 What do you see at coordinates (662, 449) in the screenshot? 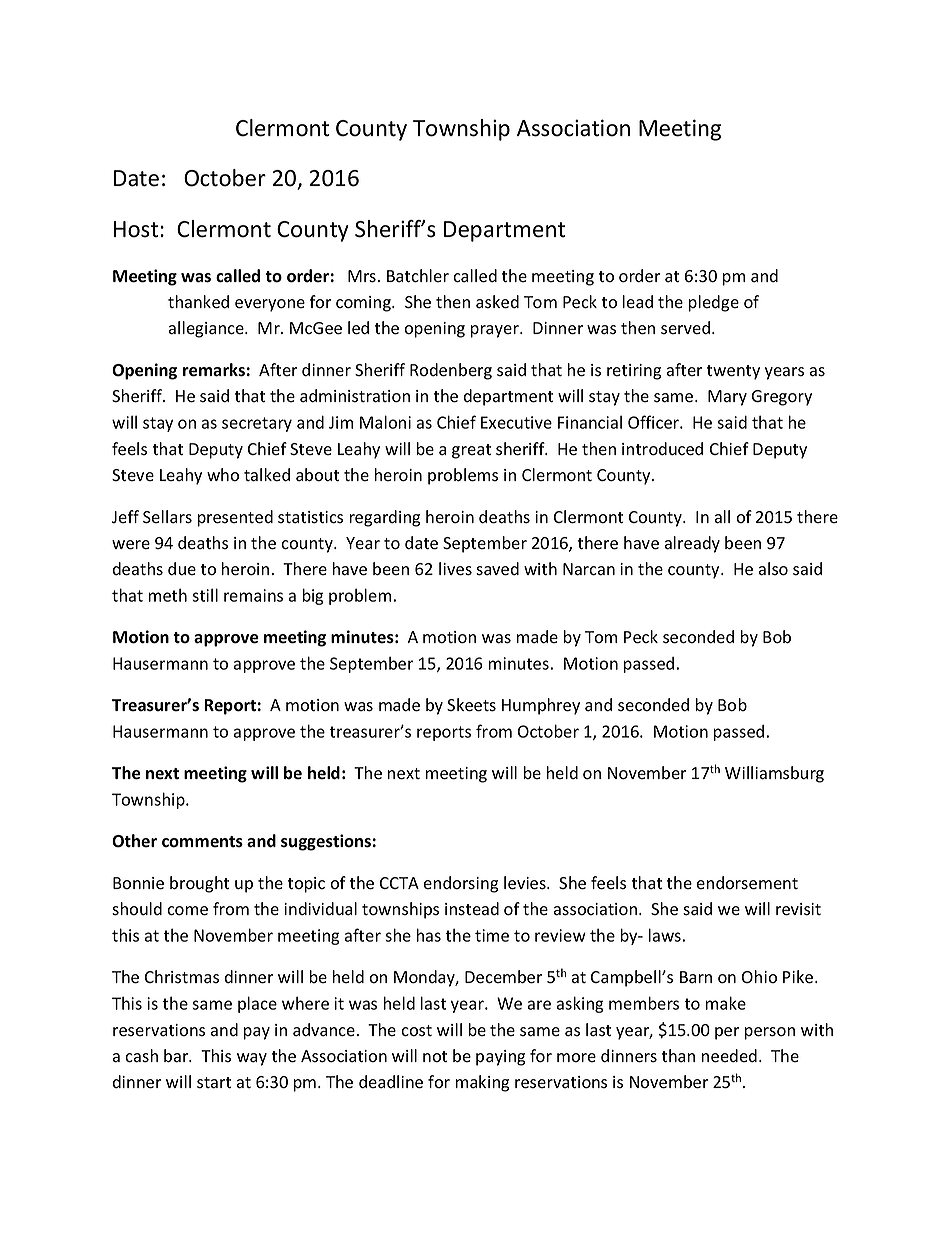
I see `introduced` at bounding box center [662, 449].
